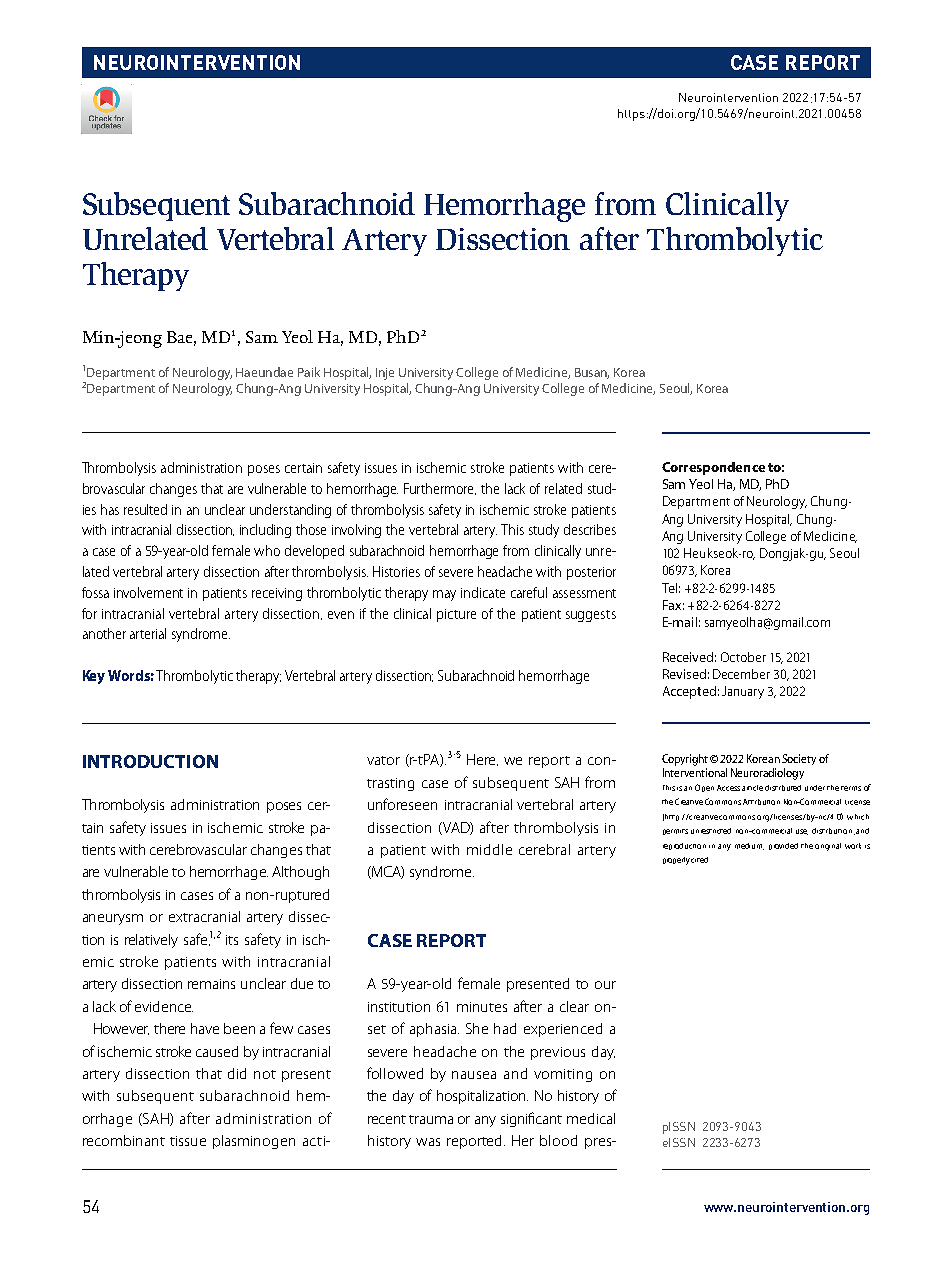 This screenshot has width=952, height=1270. What do you see at coordinates (431, 1119) in the screenshot?
I see `trauma` at bounding box center [431, 1119].
